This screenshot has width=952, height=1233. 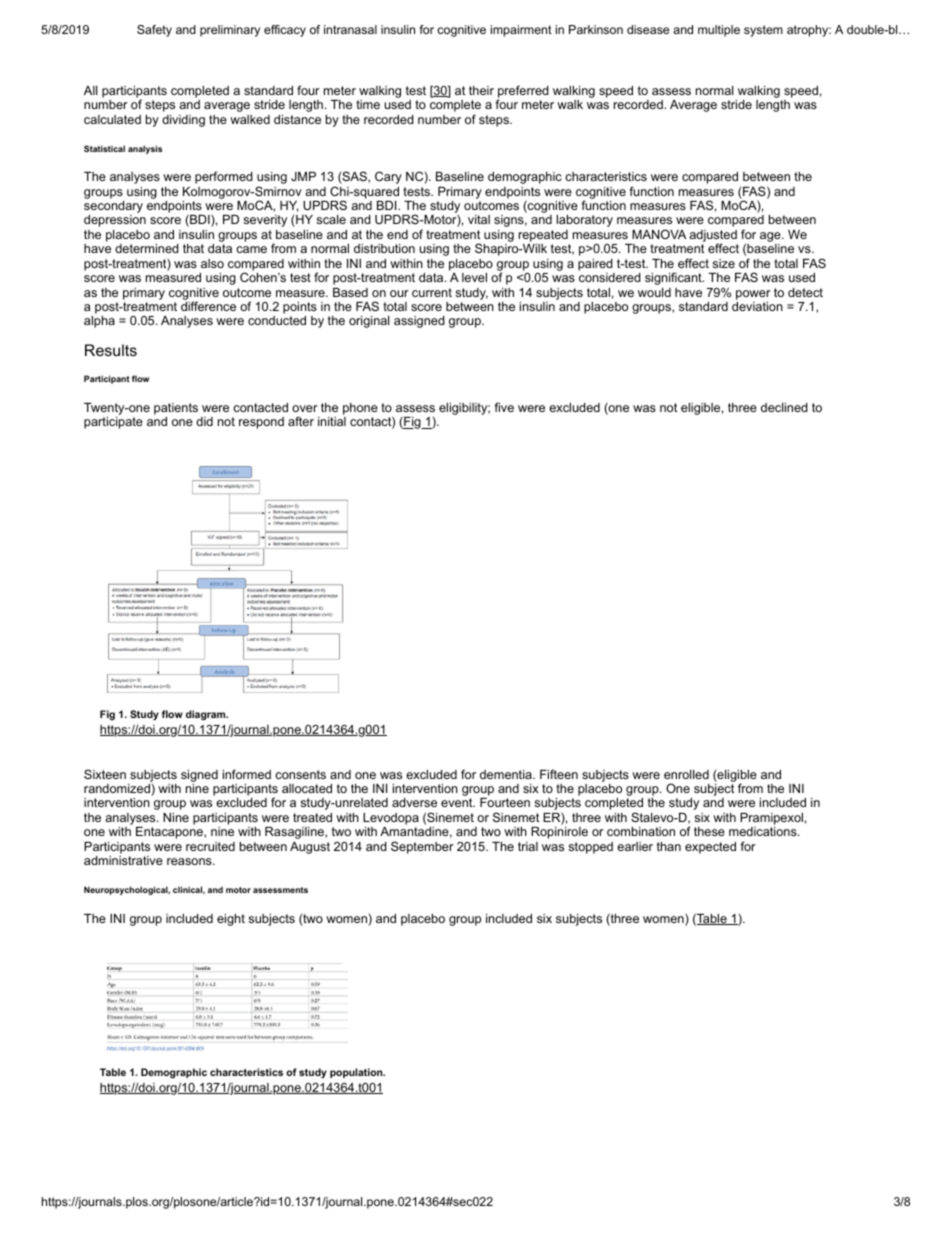 I want to click on five, so click(x=504, y=407).
